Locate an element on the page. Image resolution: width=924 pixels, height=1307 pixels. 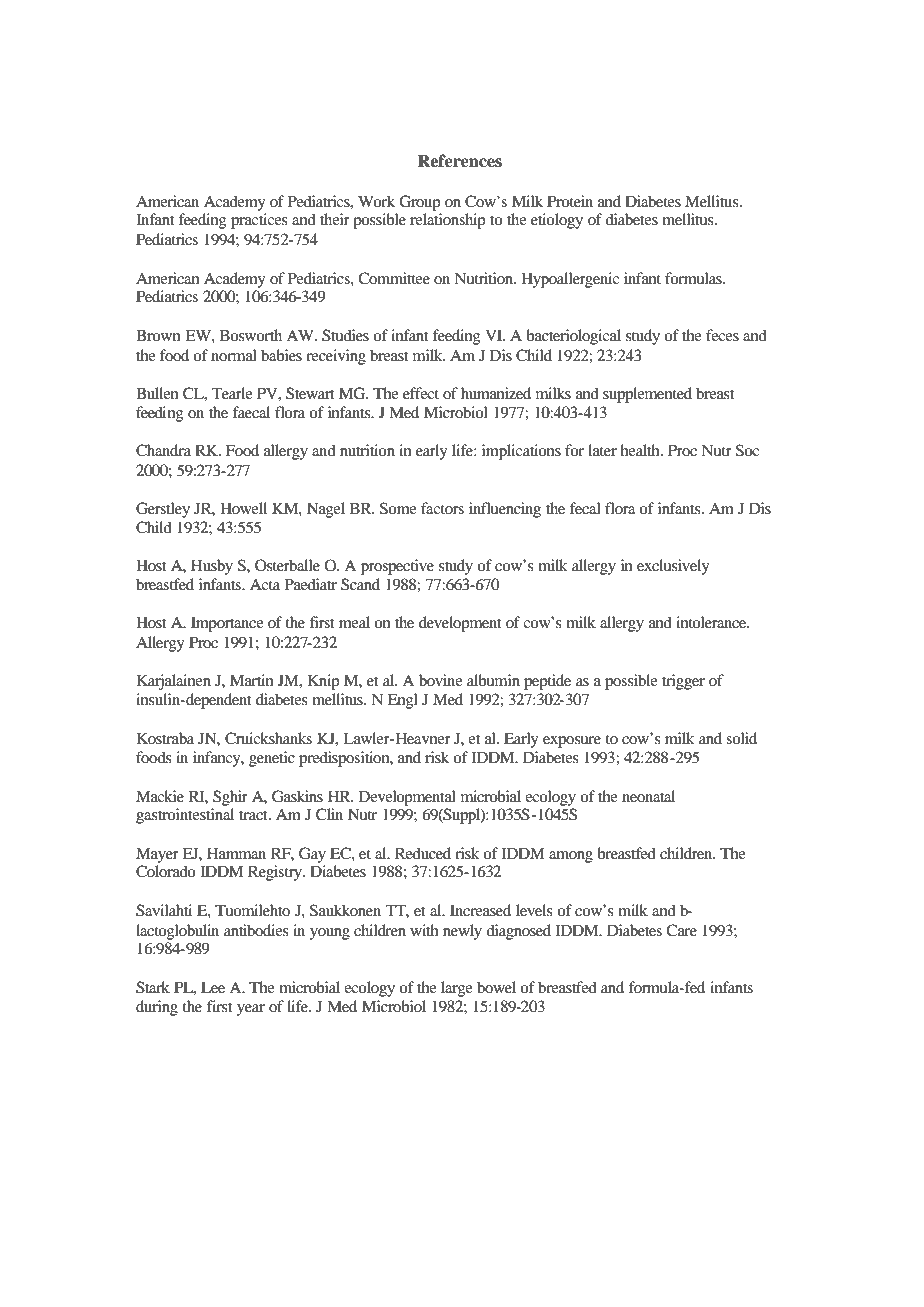
neonatal is located at coordinates (648, 796).
